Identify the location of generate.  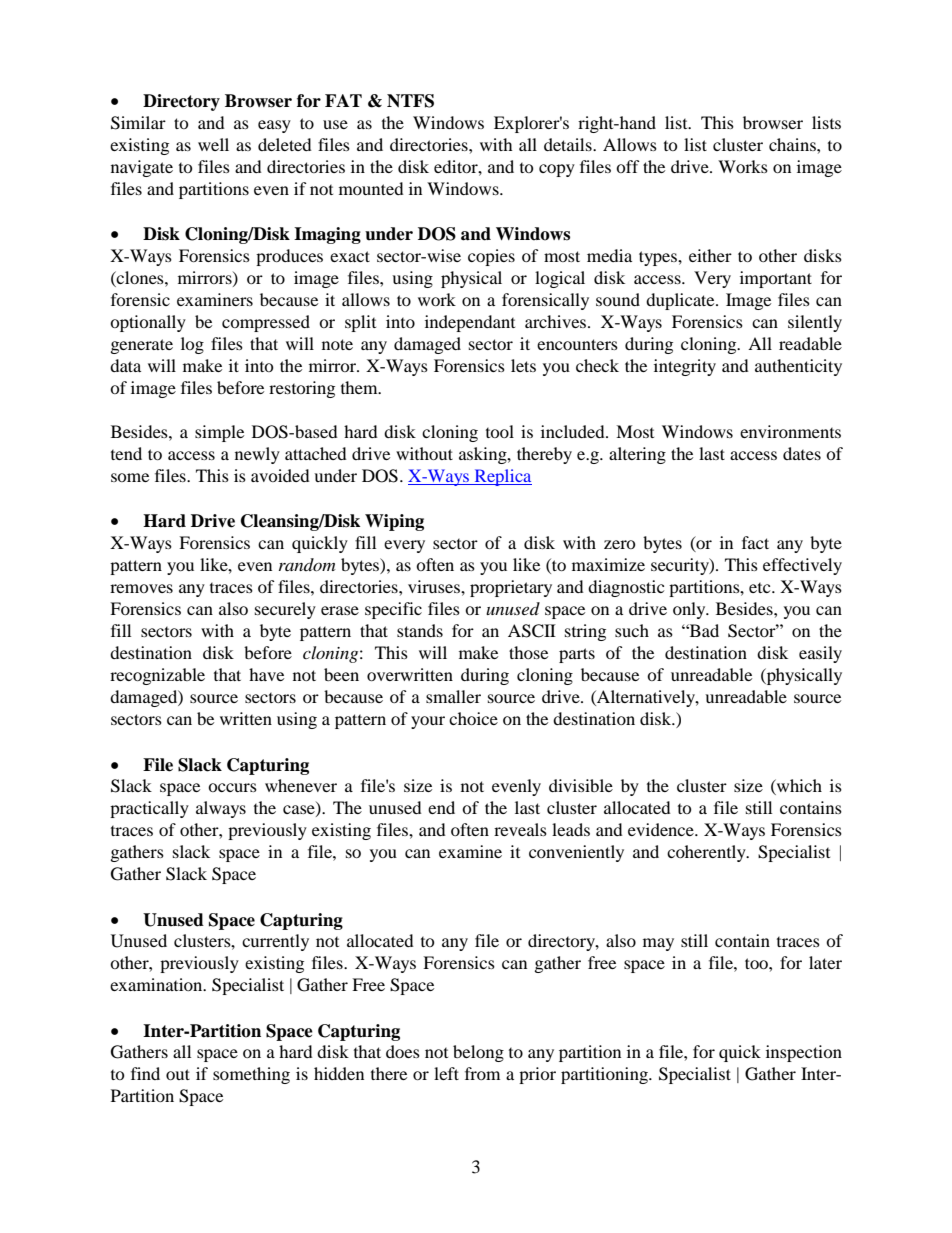
(142, 346).
